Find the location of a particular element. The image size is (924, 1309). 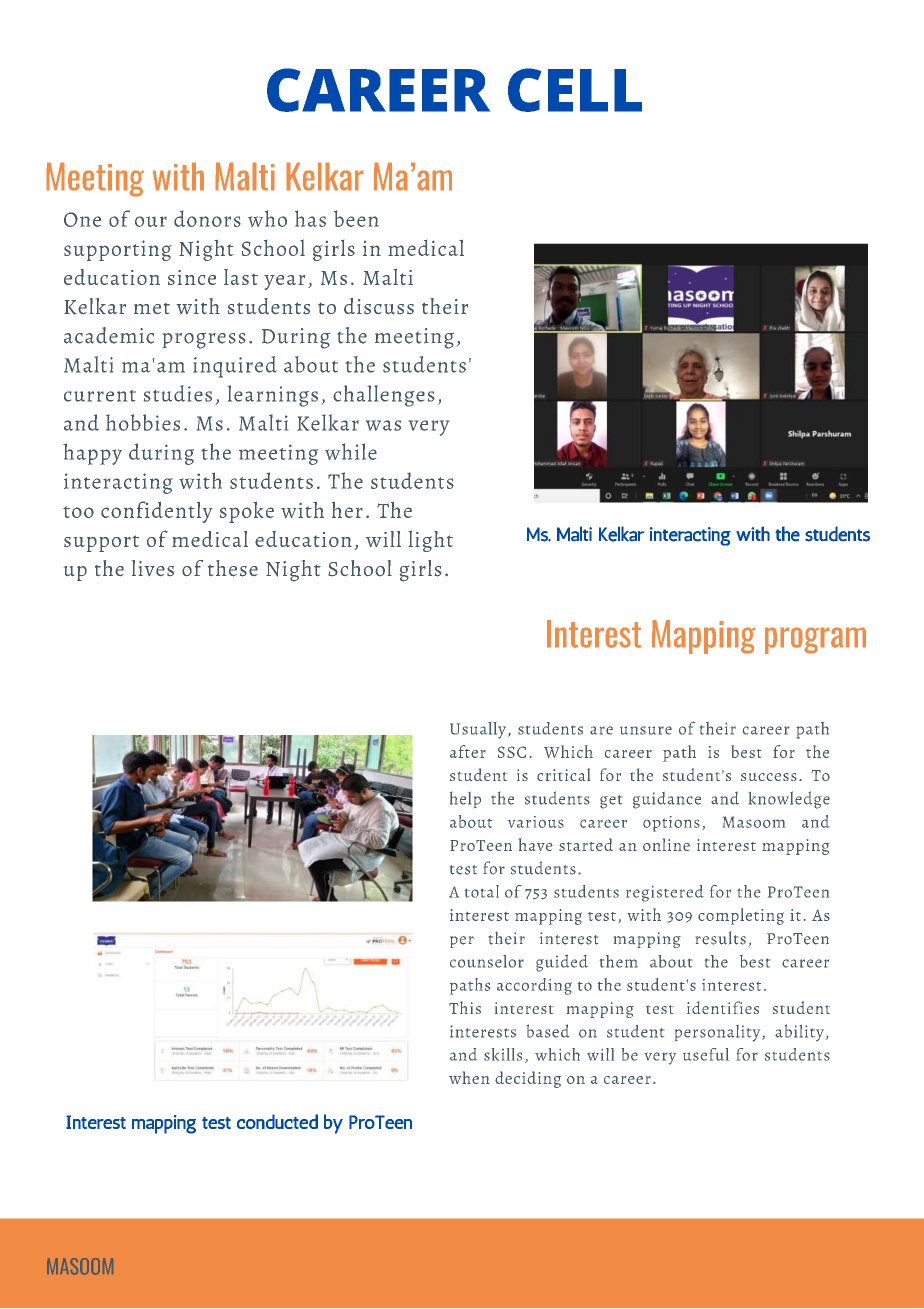

when is located at coordinates (469, 1077).
